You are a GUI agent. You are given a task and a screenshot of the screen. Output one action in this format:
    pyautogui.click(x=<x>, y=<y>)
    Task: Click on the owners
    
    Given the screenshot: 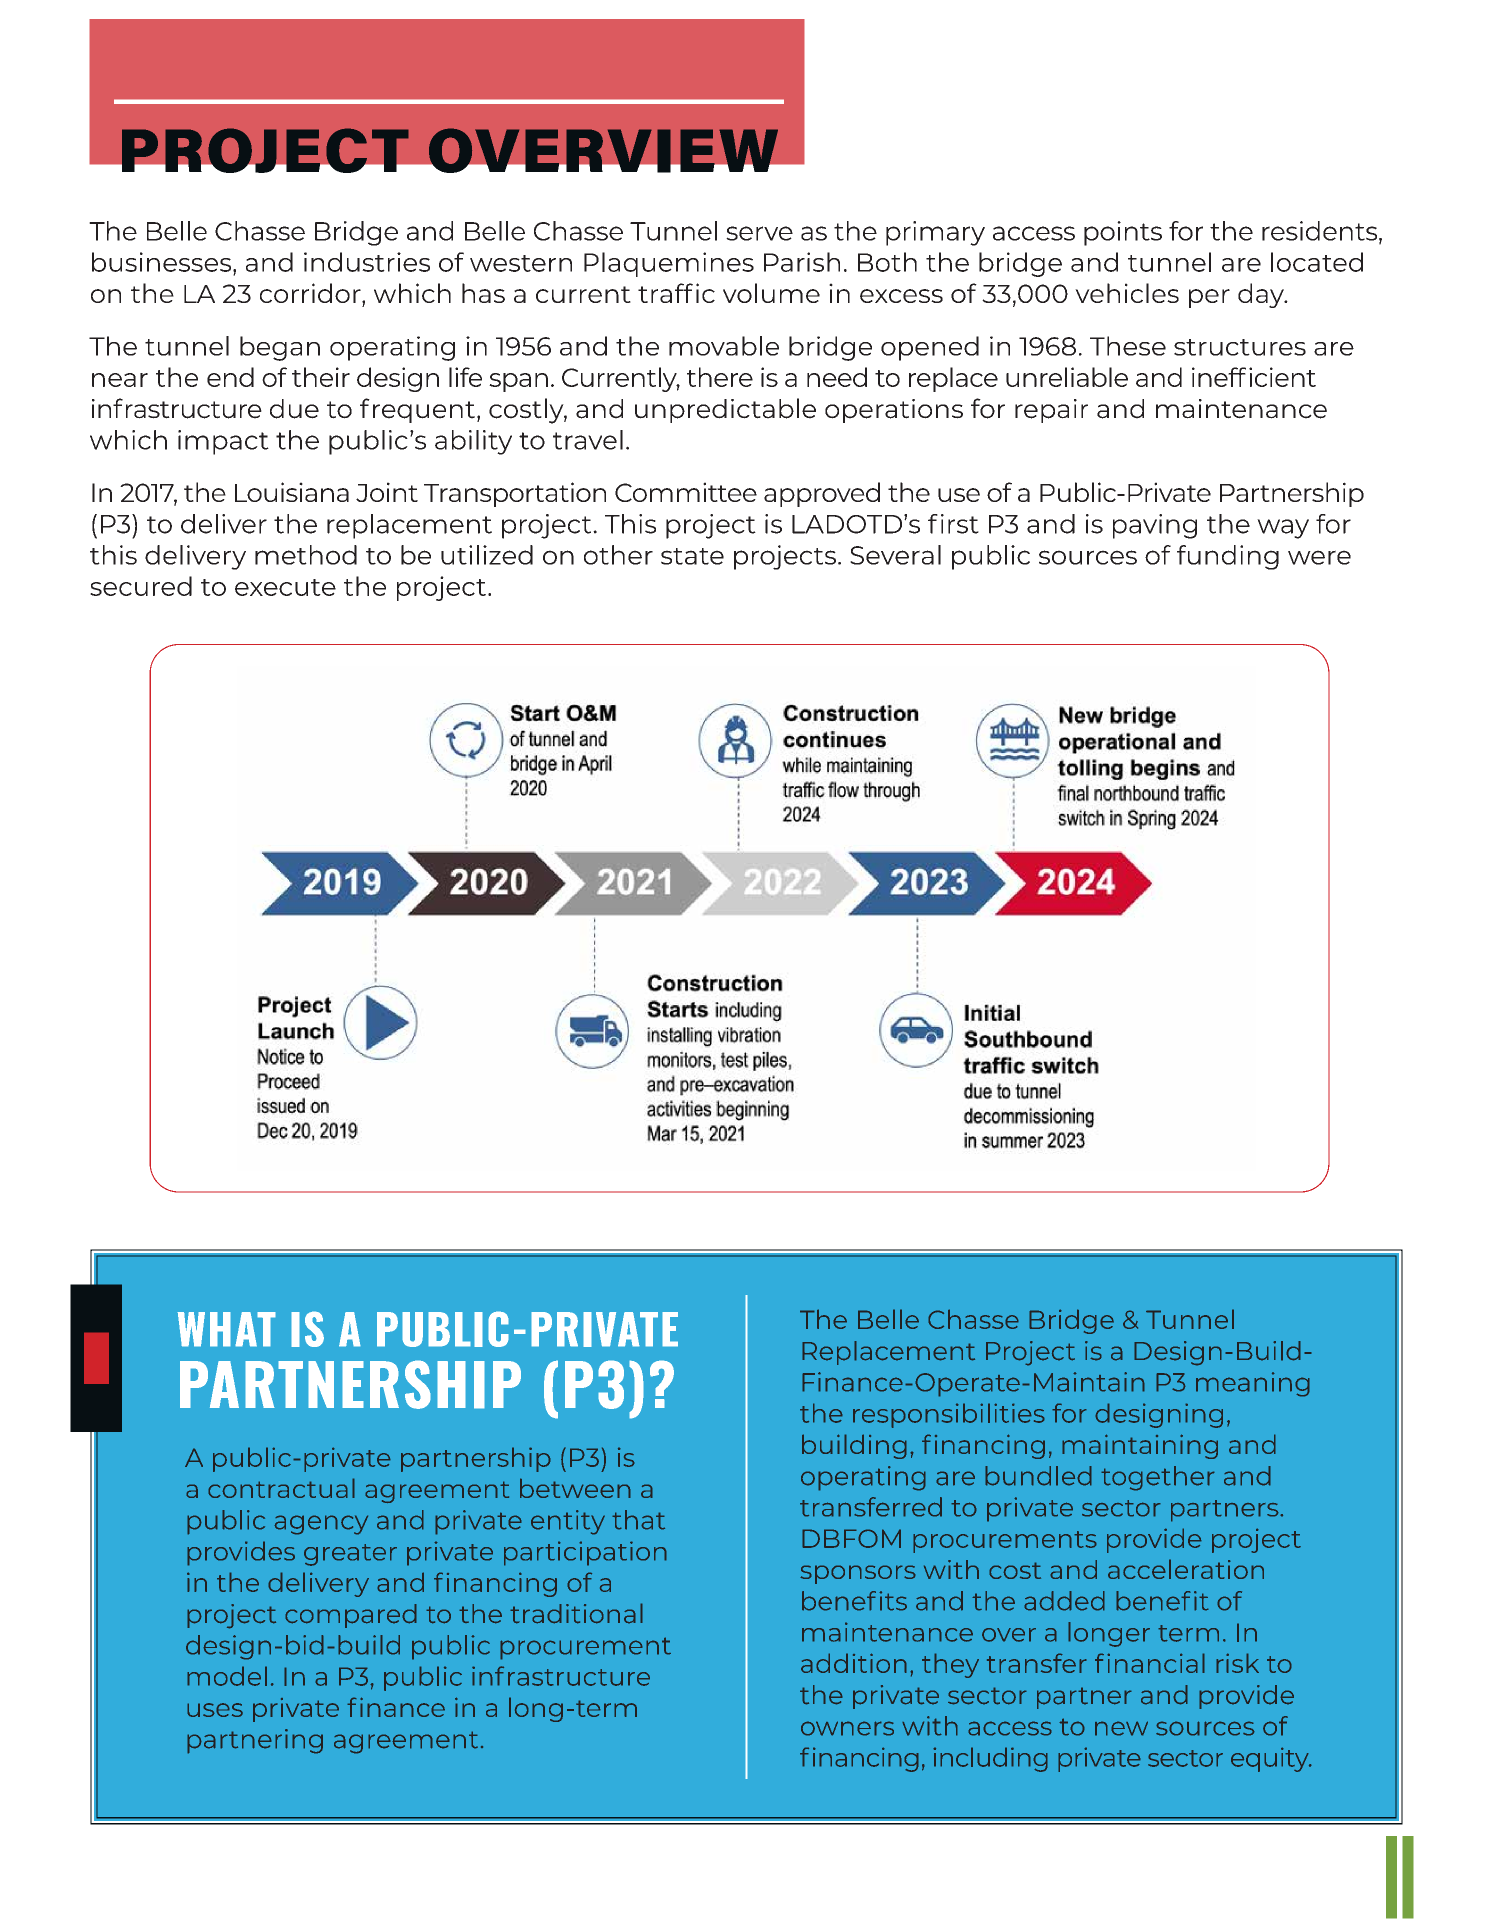 What is the action you would take?
    pyautogui.click(x=847, y=1728)
